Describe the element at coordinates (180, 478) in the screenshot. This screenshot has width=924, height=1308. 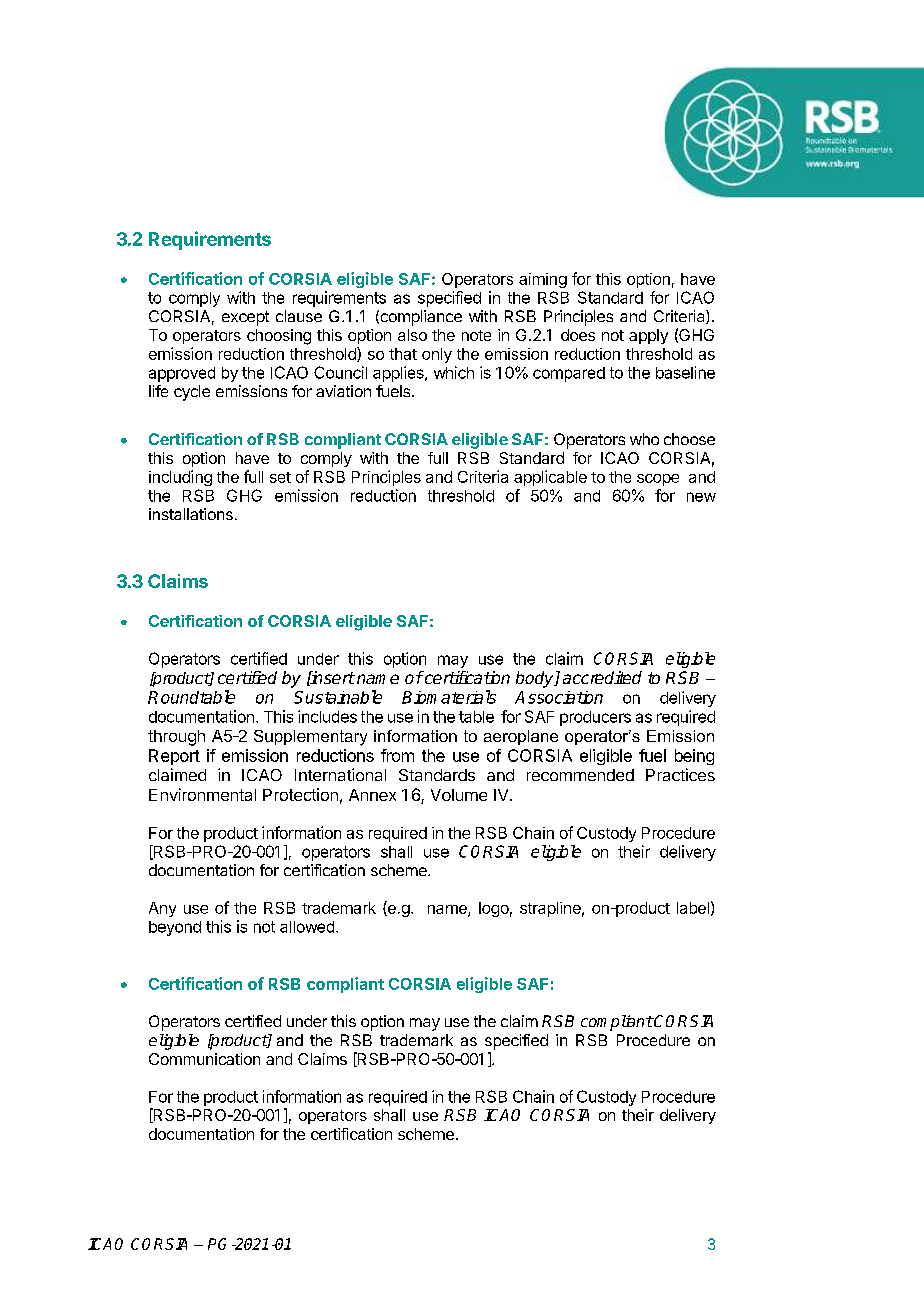
I see `including` at that location.
